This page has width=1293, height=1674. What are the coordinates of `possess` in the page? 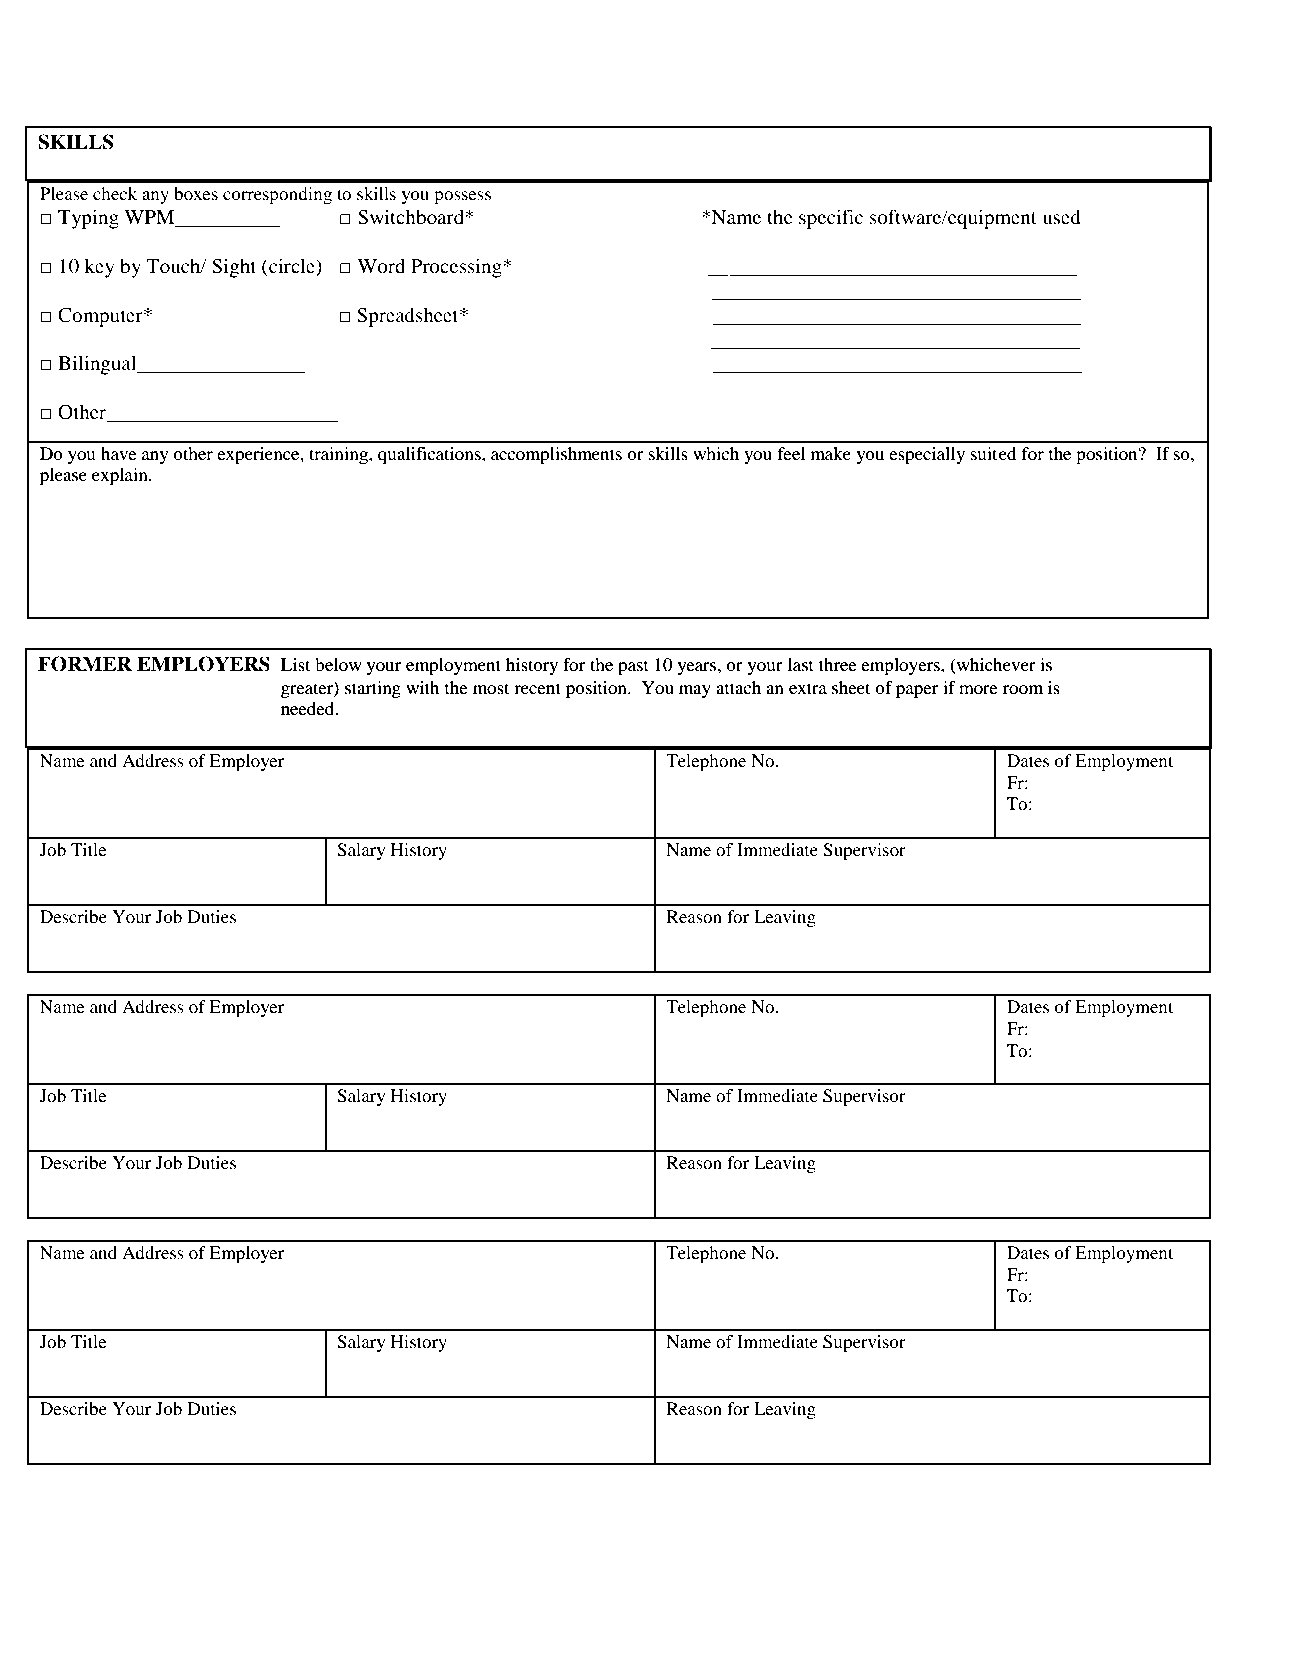 It's located at (462, 197).
